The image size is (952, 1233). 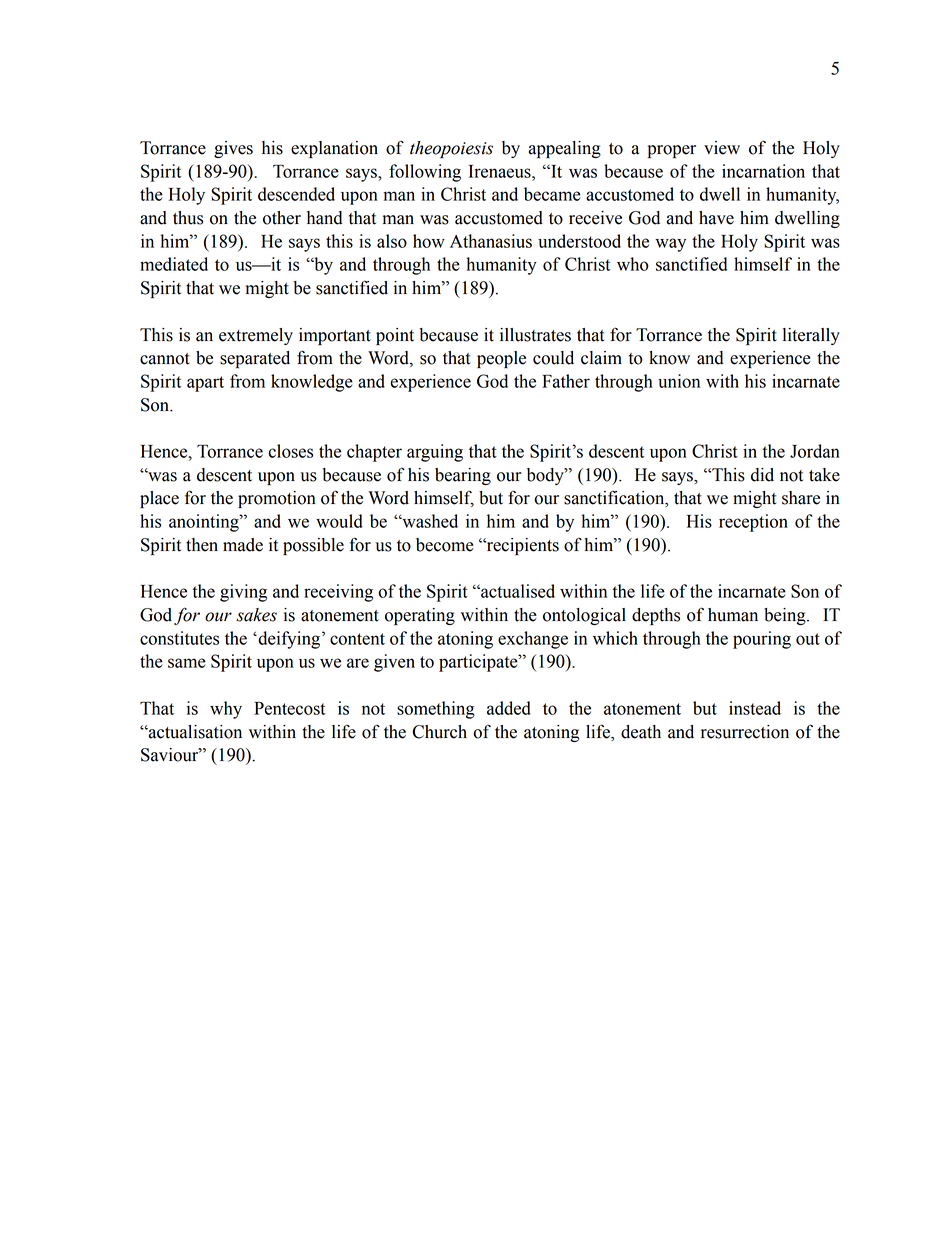 I want to click on incarnation, so click(x=763, y=171).
